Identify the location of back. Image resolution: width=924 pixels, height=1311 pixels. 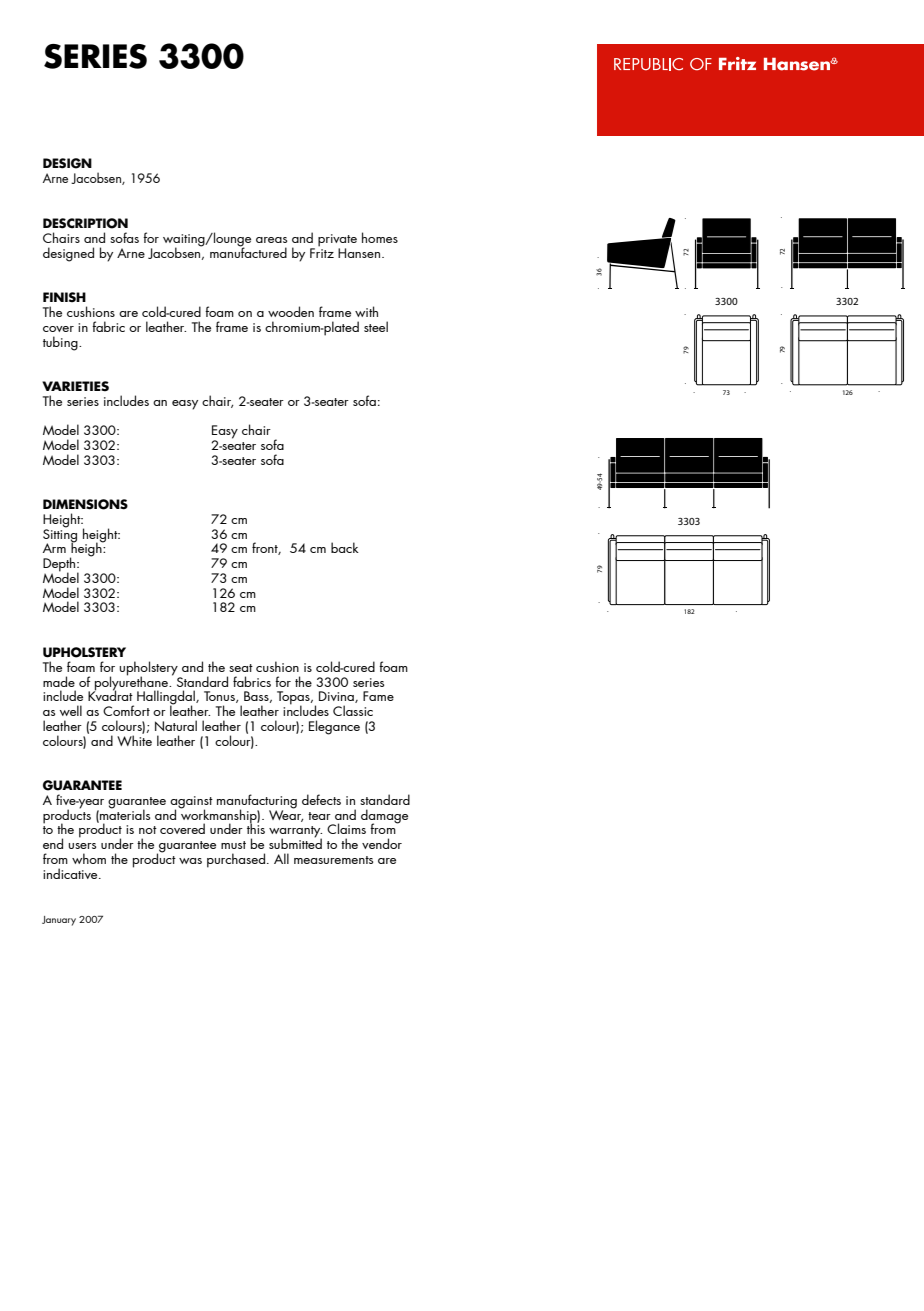
(345, 547).
